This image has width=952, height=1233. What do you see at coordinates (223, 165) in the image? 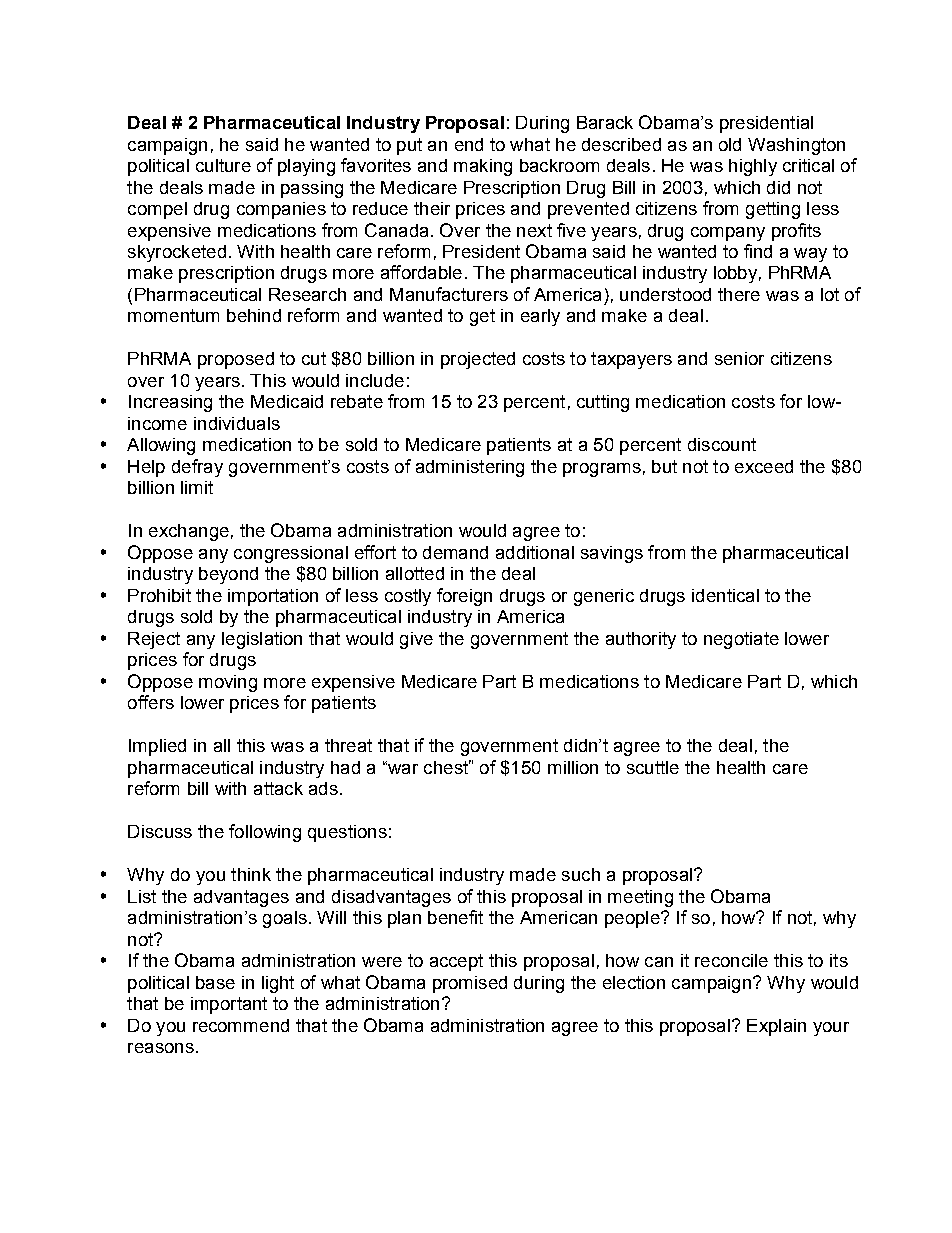
I see `culture` at bounding box center [223, 165].
